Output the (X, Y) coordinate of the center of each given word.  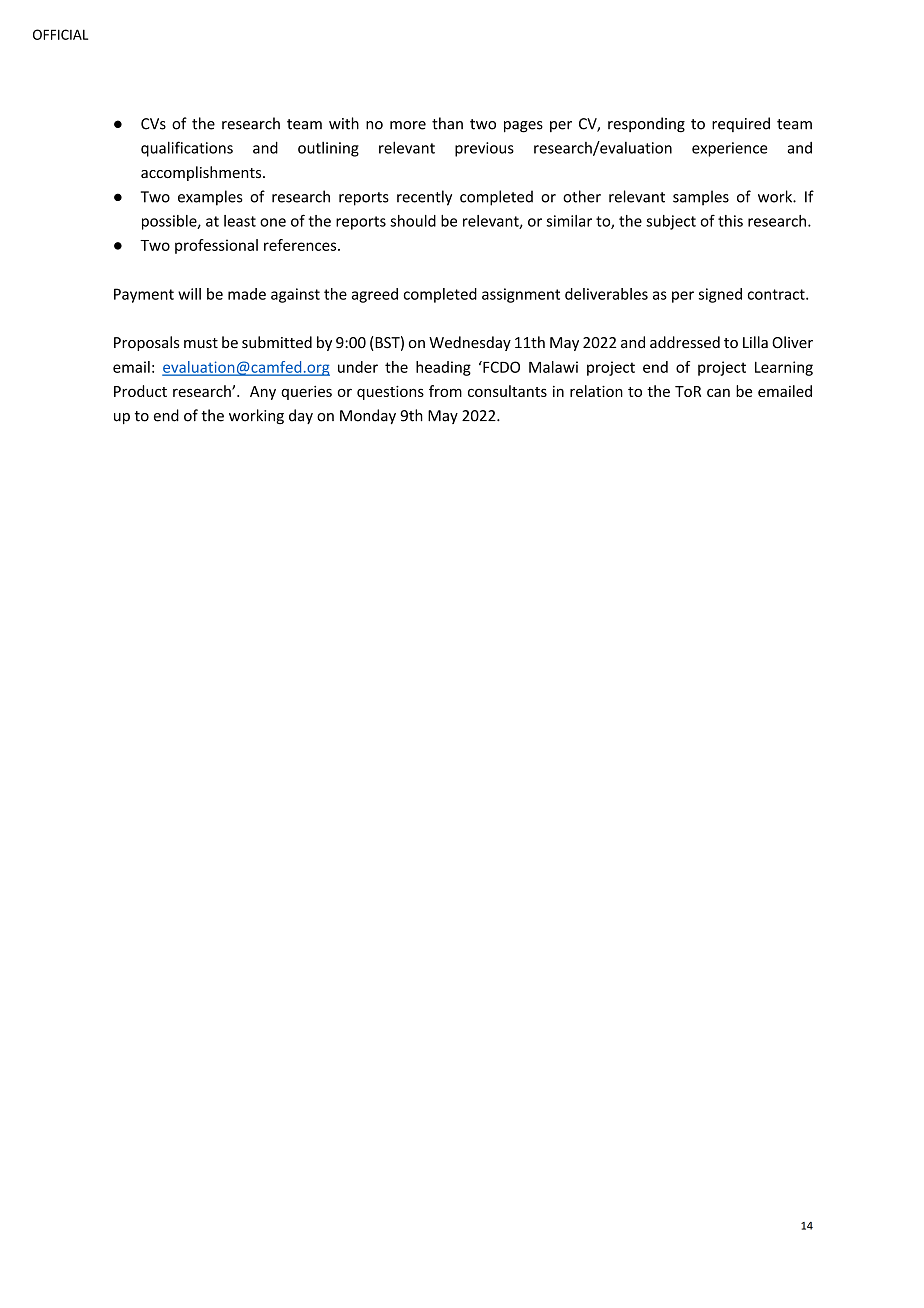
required (741, 124)
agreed (375, 295)
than (447, 123)
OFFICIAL (60, 34)
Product (140, 391)
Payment (144, 295)
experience (730, 149)
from (445, 391)
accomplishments (202, 173)
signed (720, 295)
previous (484, 149)
